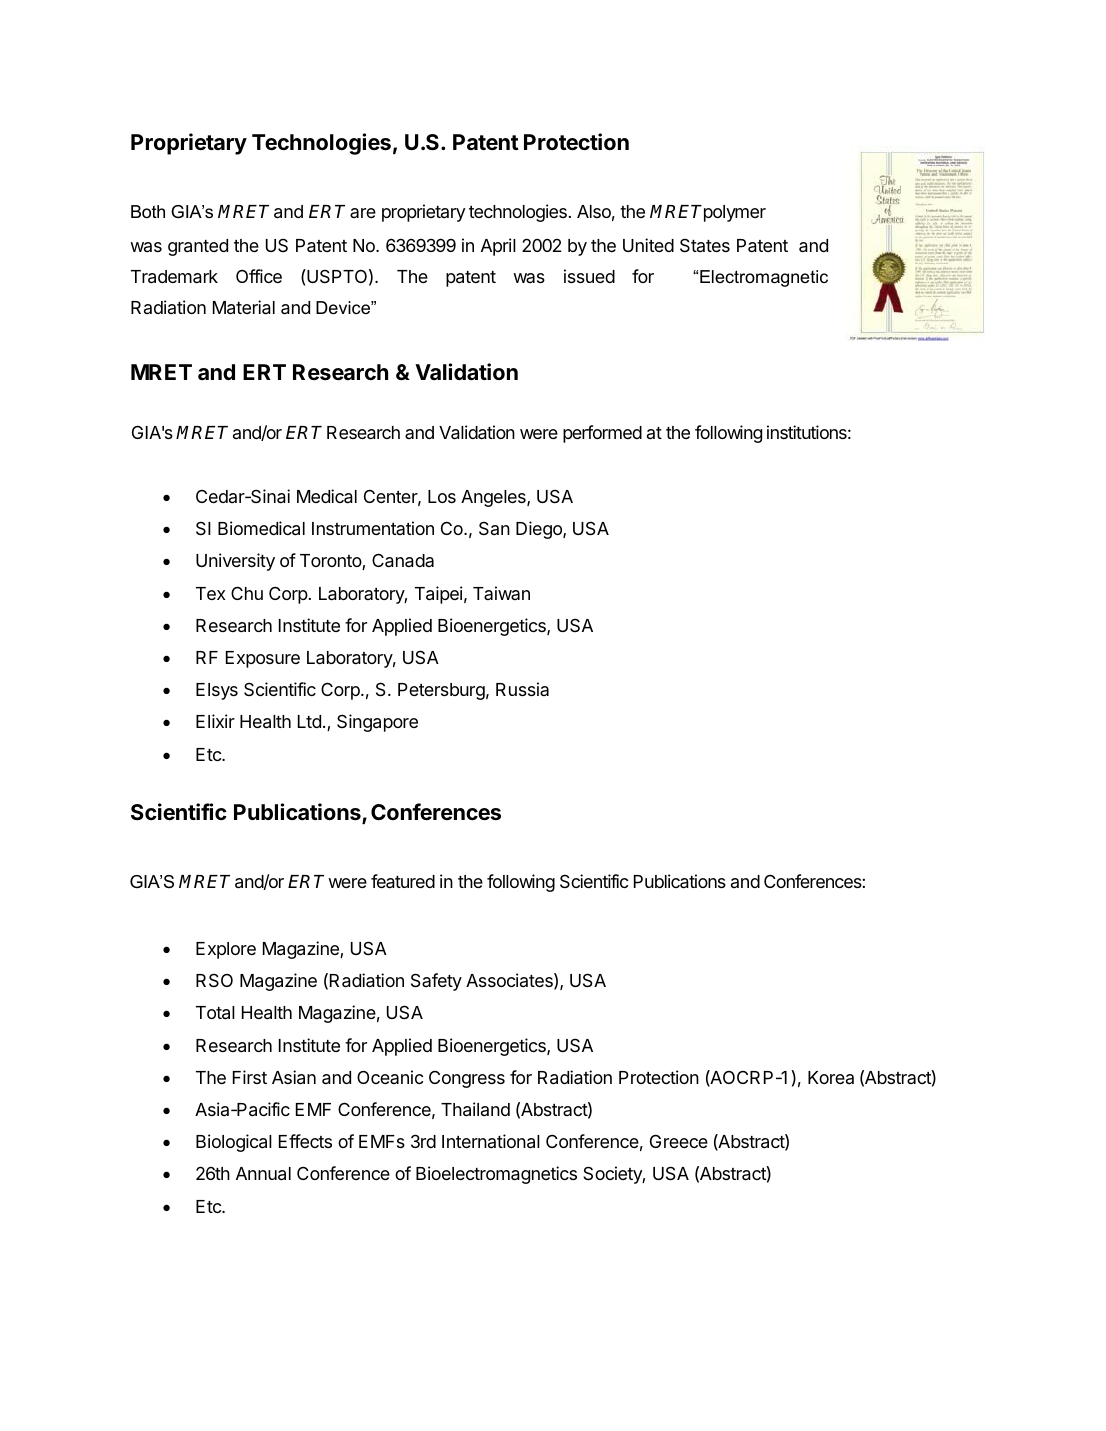 Image resolution: width=1106 pixels, height=1431 pixels. I want to click on Taiwan, so click(501, 593).
